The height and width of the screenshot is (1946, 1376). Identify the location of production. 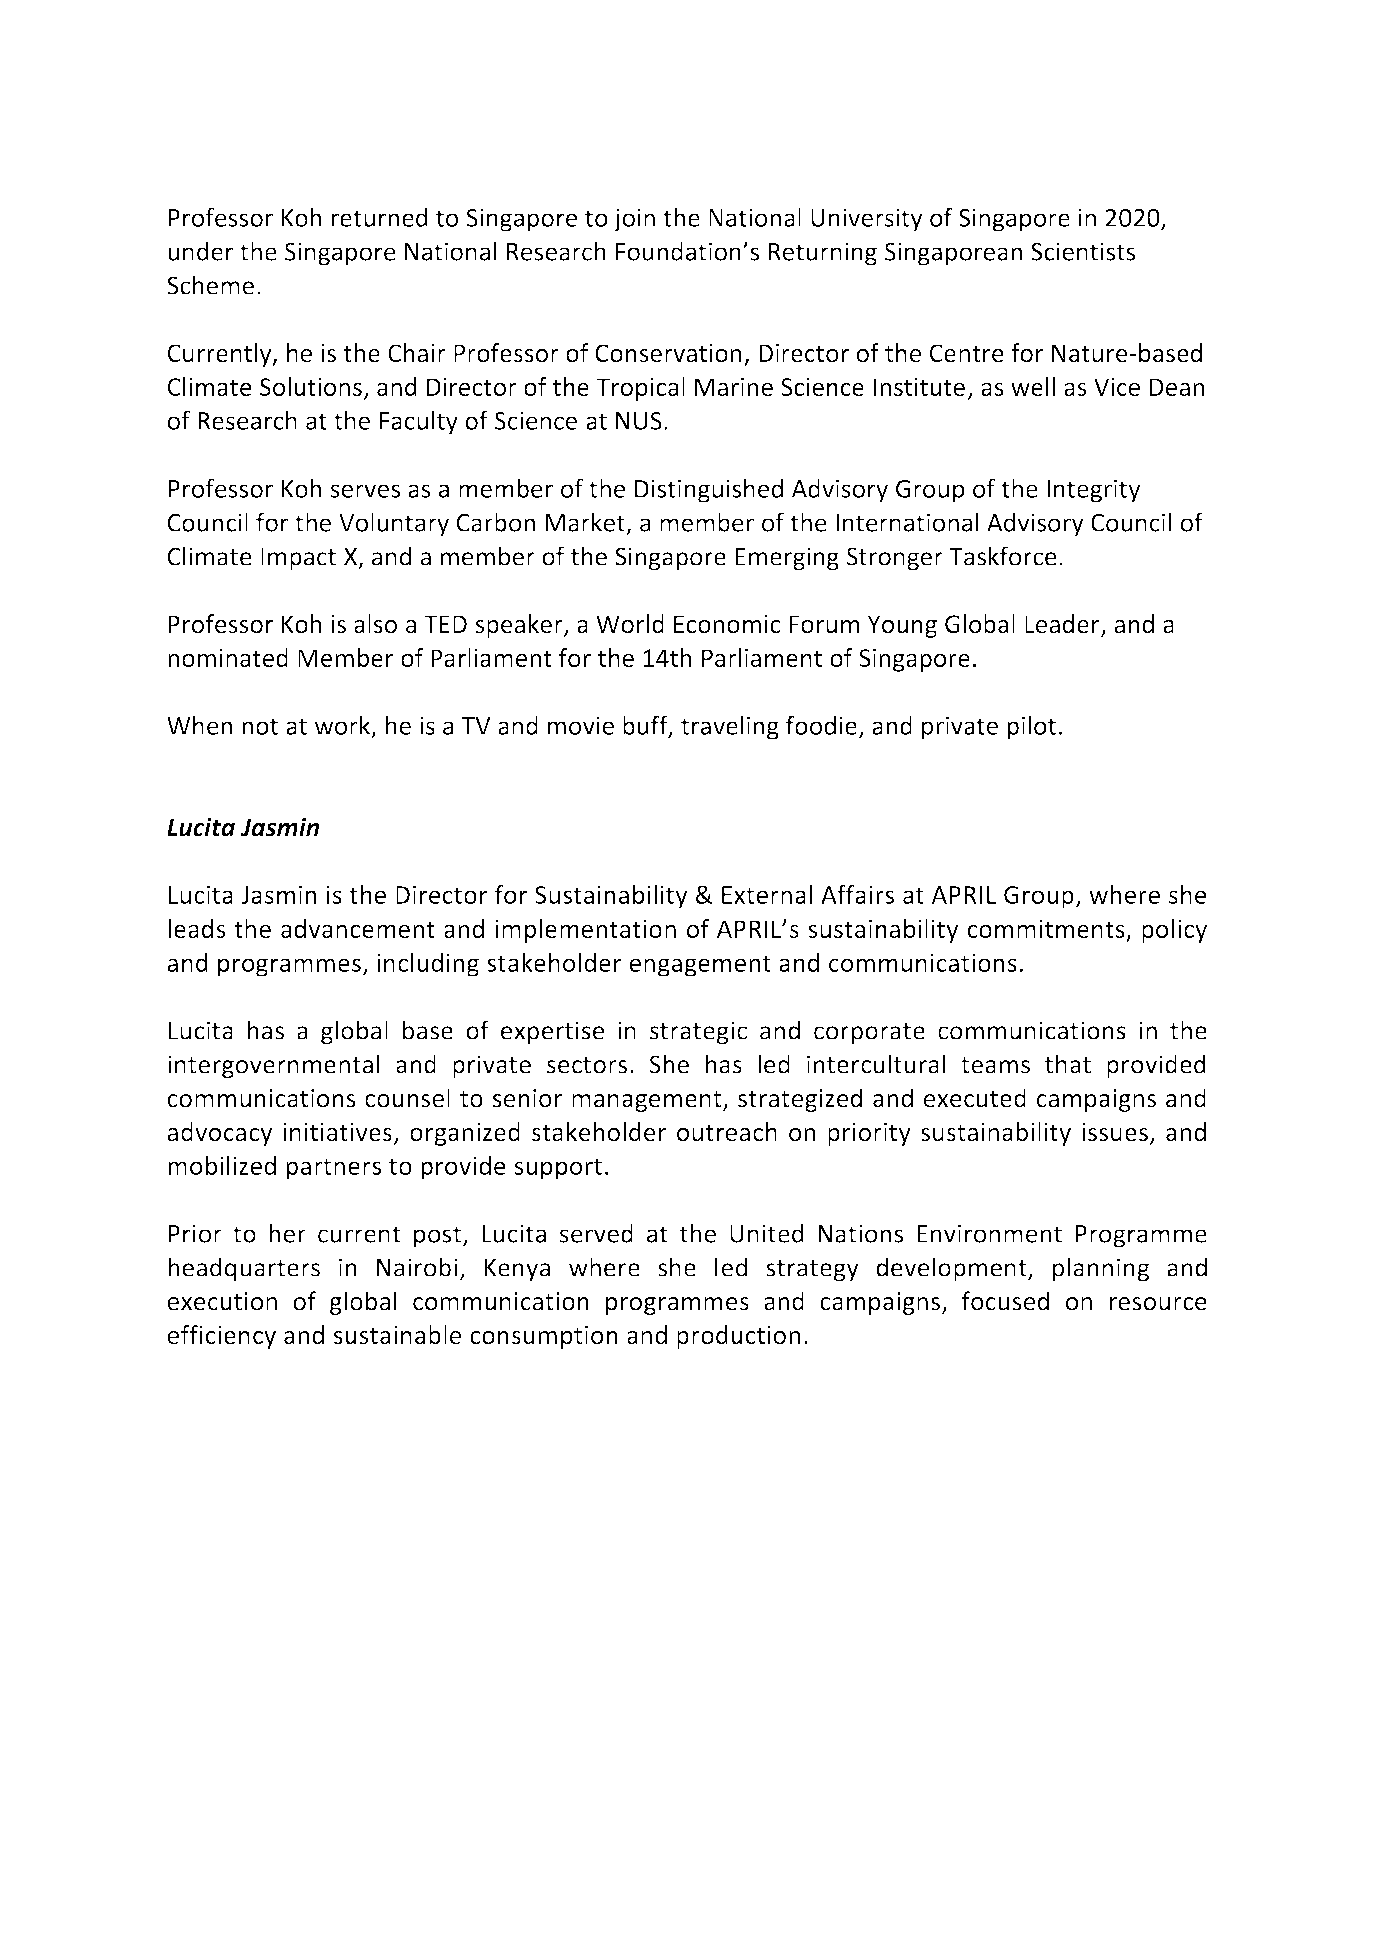
(738, 1337).
